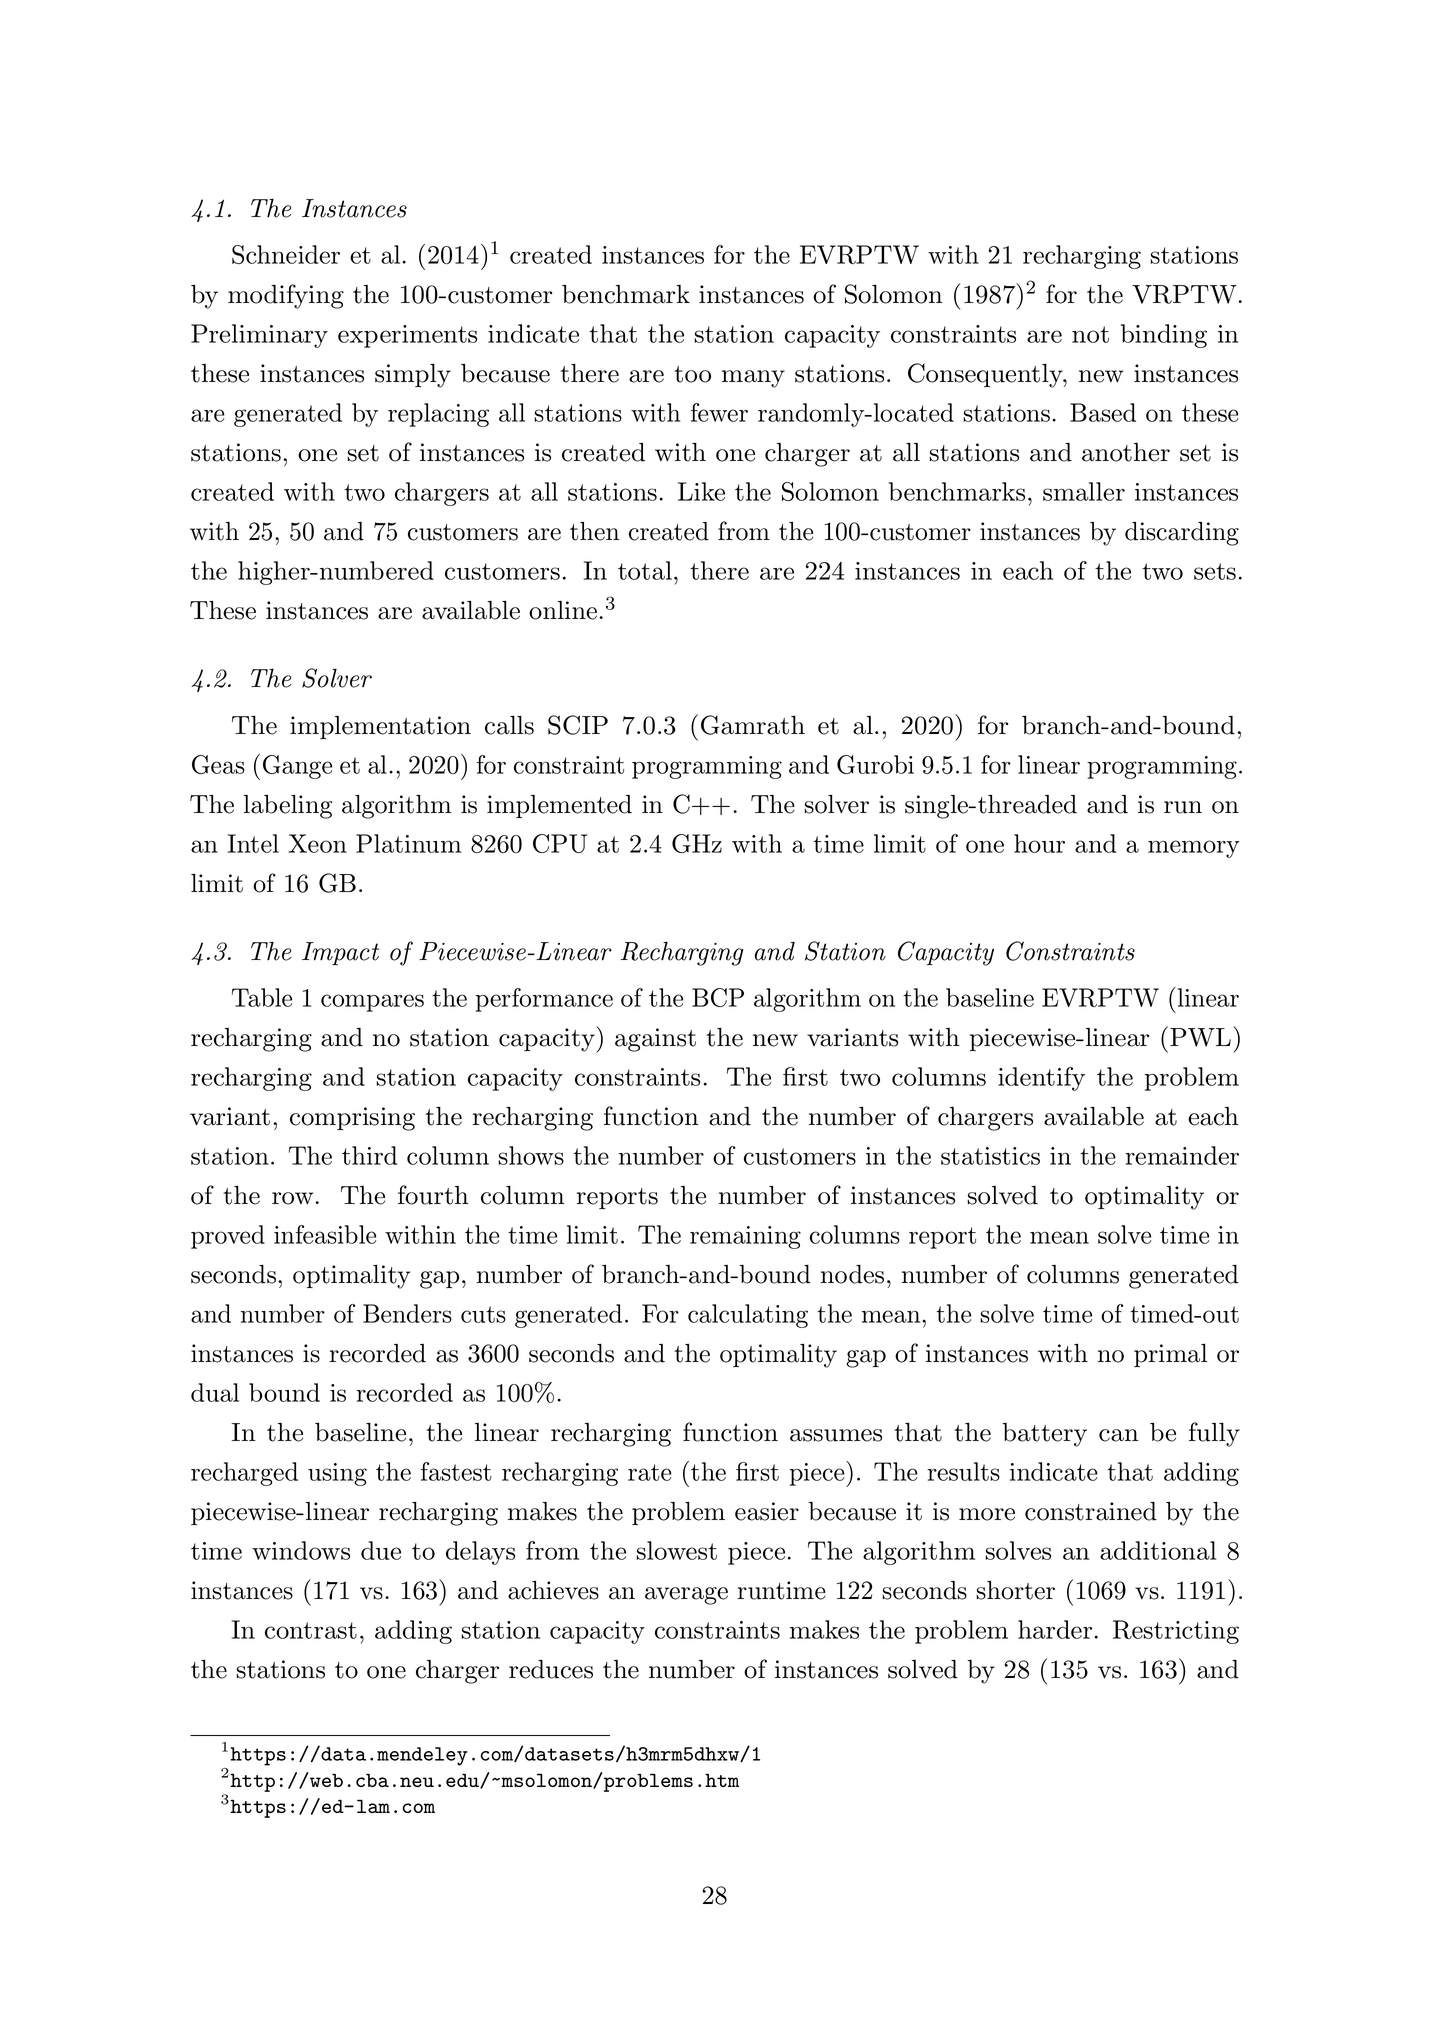 The height and width of the screenshot is (2023, 1430). What do you see at coordinates (340, 953) in the screenshot?
I see `Impact` at bounding box center [340, 953].
